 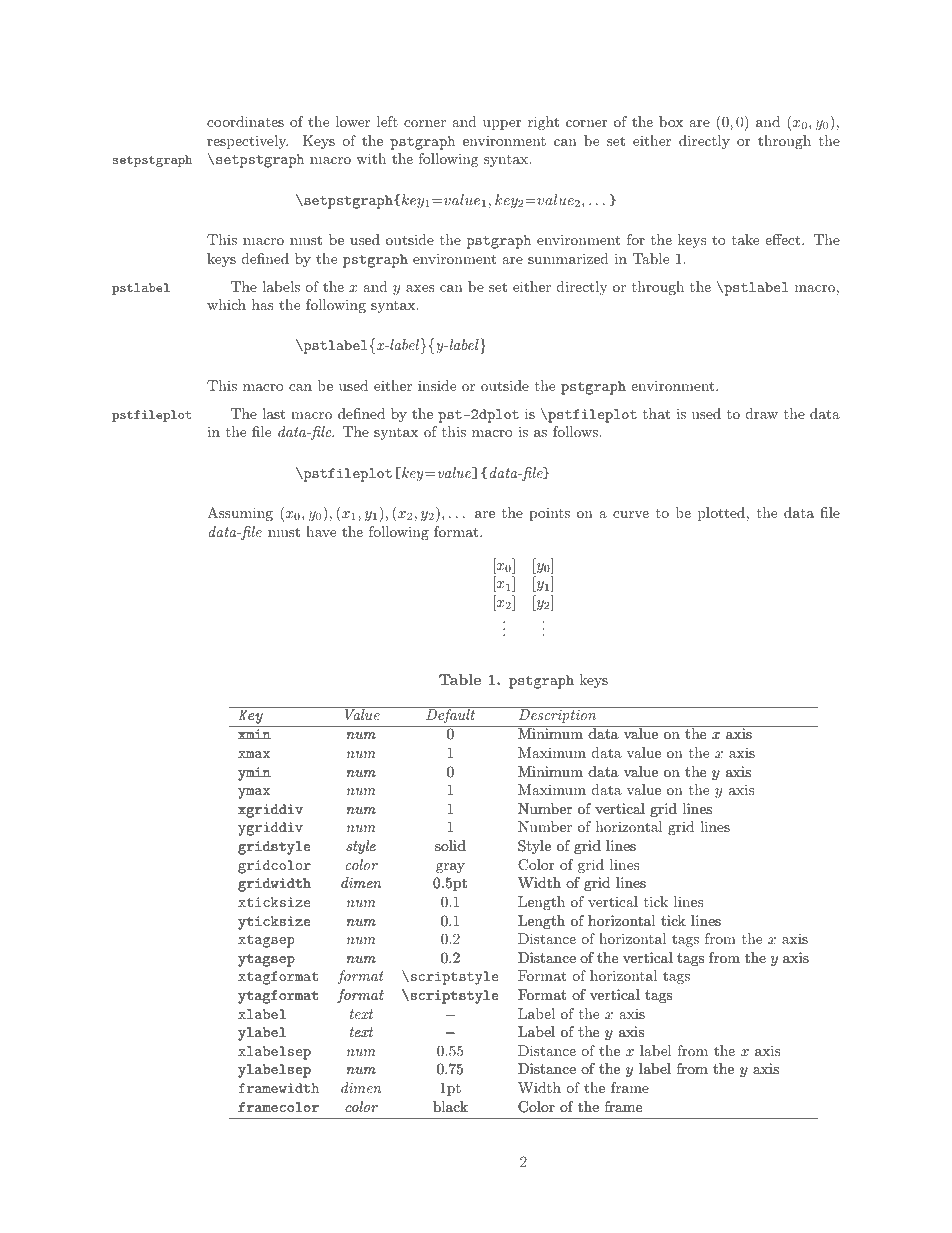 I want to click on have, so click(x=321, y=531).
